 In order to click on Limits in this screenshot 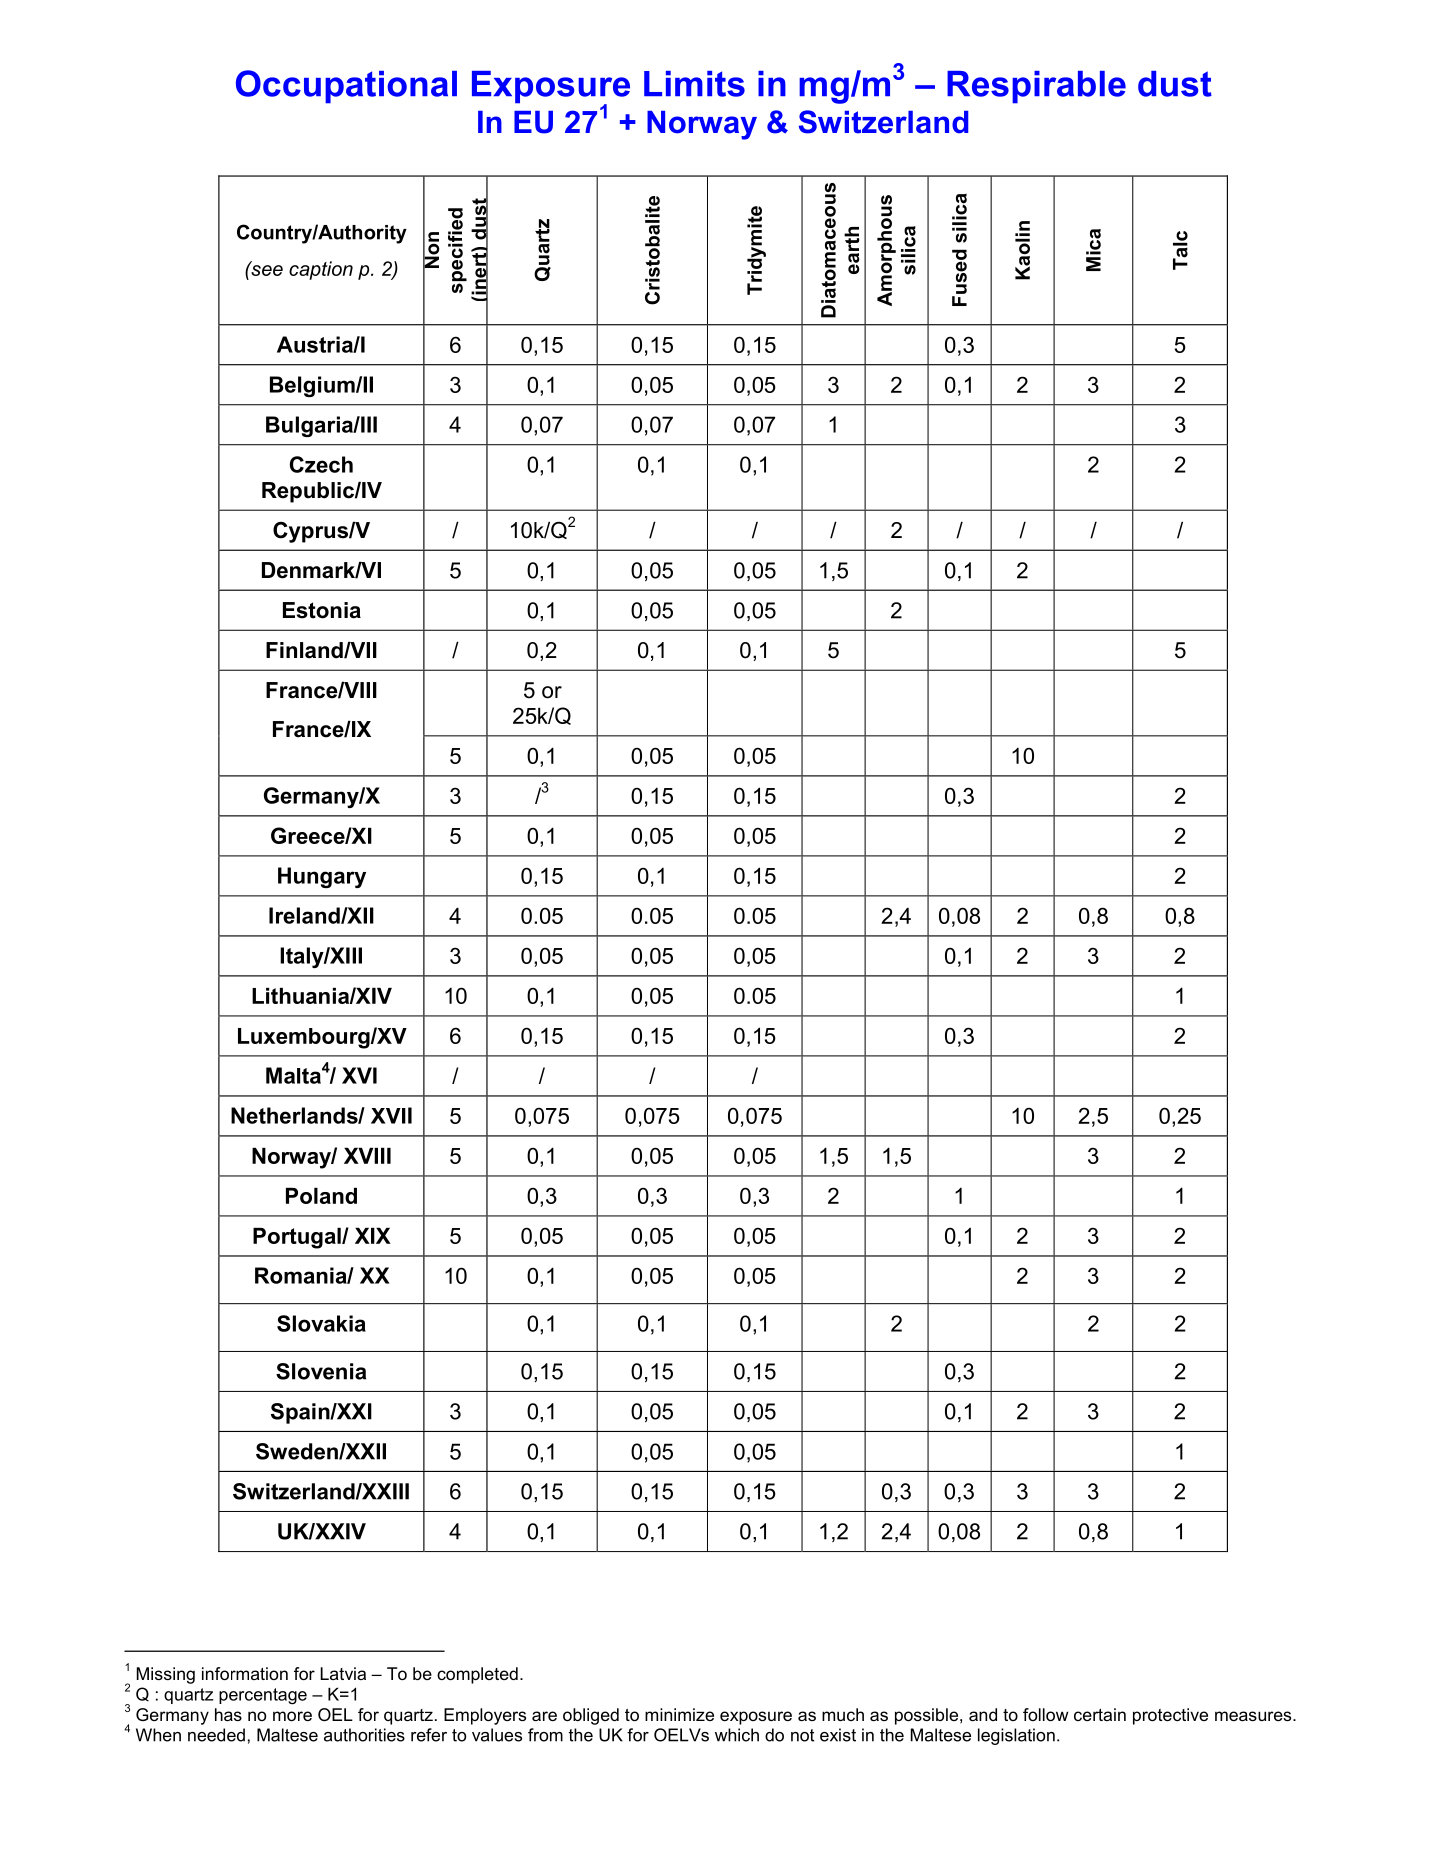, I will do `click(694, 84)`.
